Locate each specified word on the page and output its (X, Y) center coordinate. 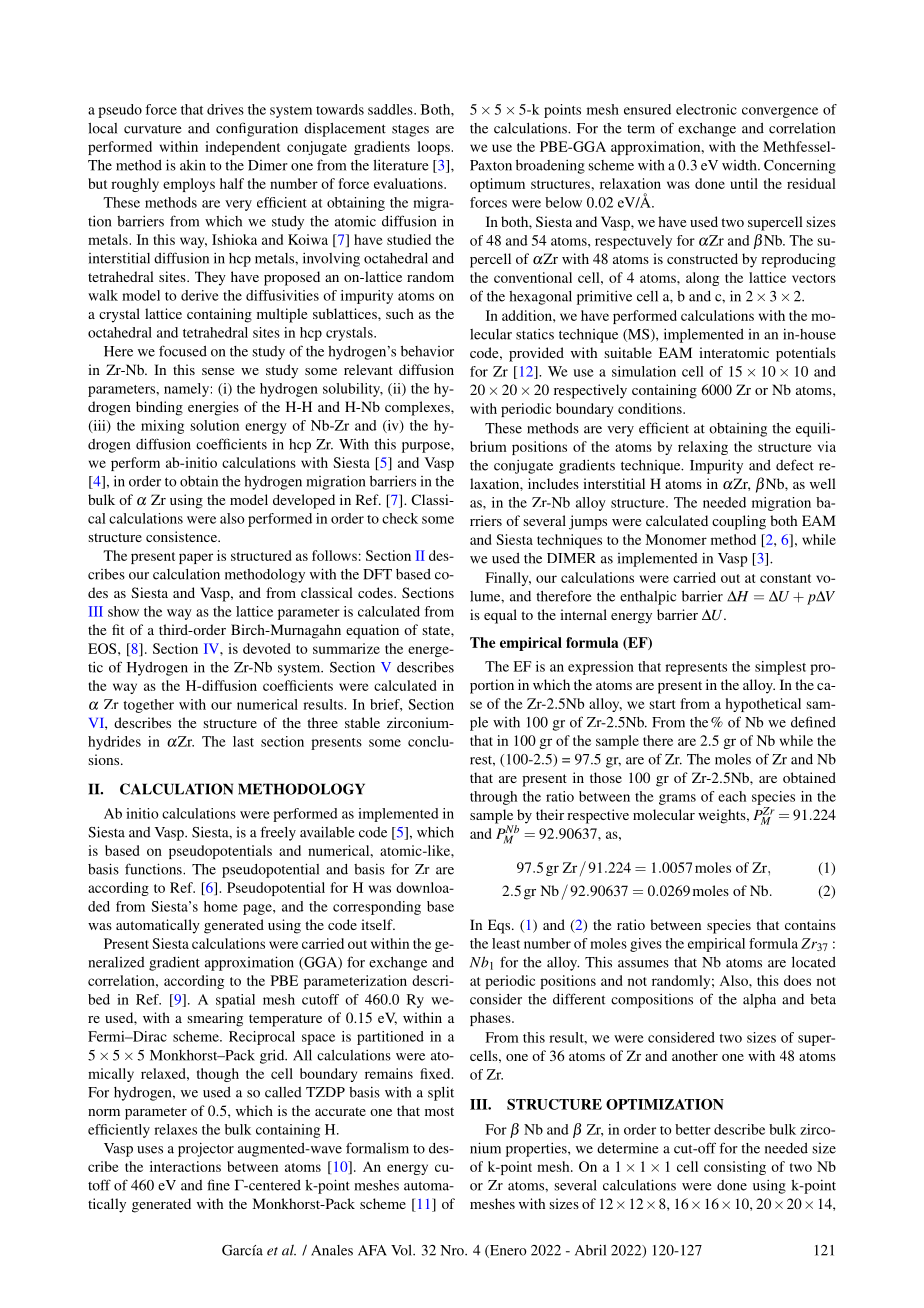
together (148, 706)
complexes (418, 408)
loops (434, 148)
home (221, 906)
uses (150, 1150)
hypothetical (763, 705)
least (506, 943)
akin (193, 165)
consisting (735, 1168)
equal (500, 616)
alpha (759, 1001)
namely (186, 390)
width (740, 165)
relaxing (703, 448)
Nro (453, 1250)
